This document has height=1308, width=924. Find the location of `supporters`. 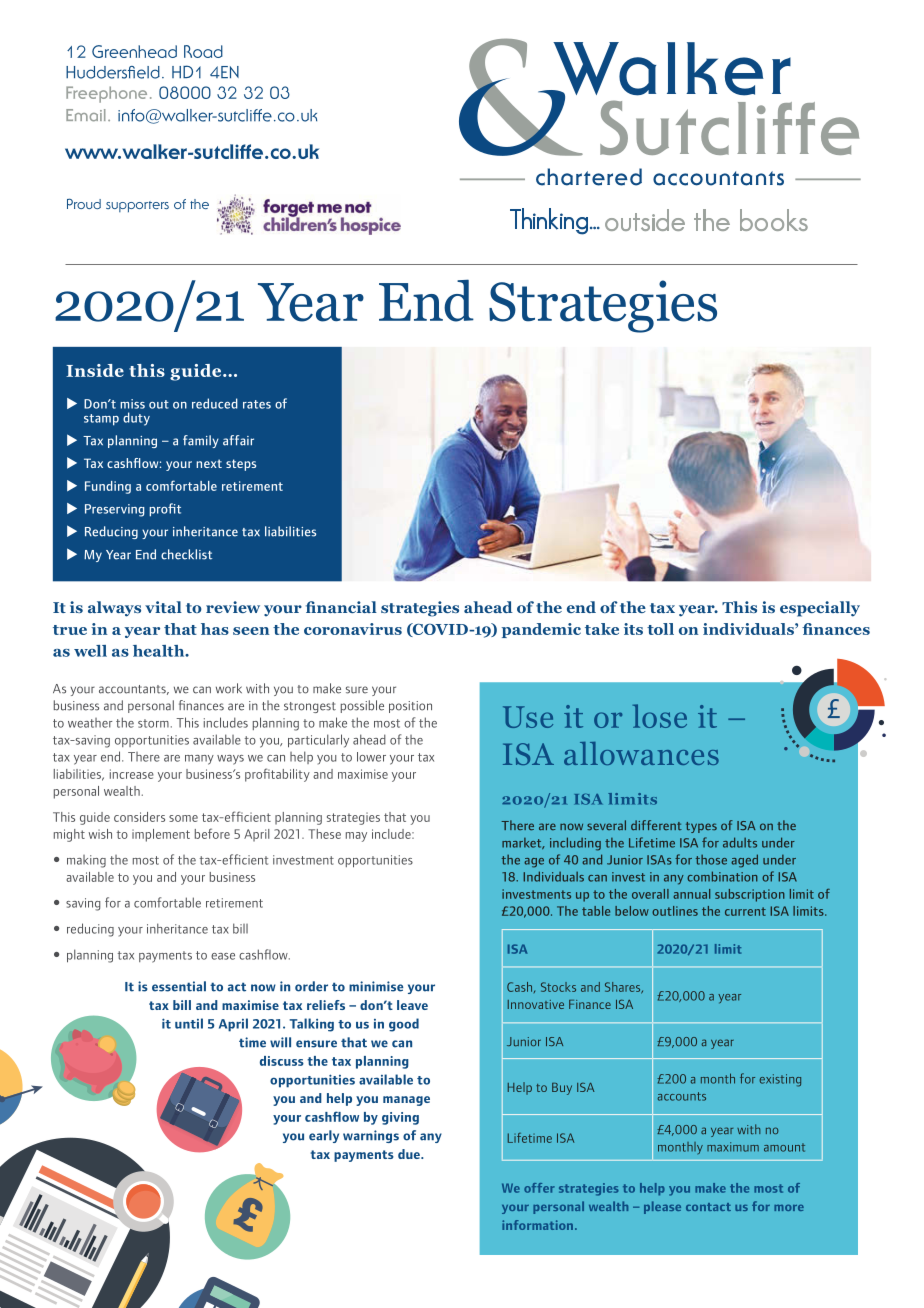

supporters is located at coordinates (137, 206).
